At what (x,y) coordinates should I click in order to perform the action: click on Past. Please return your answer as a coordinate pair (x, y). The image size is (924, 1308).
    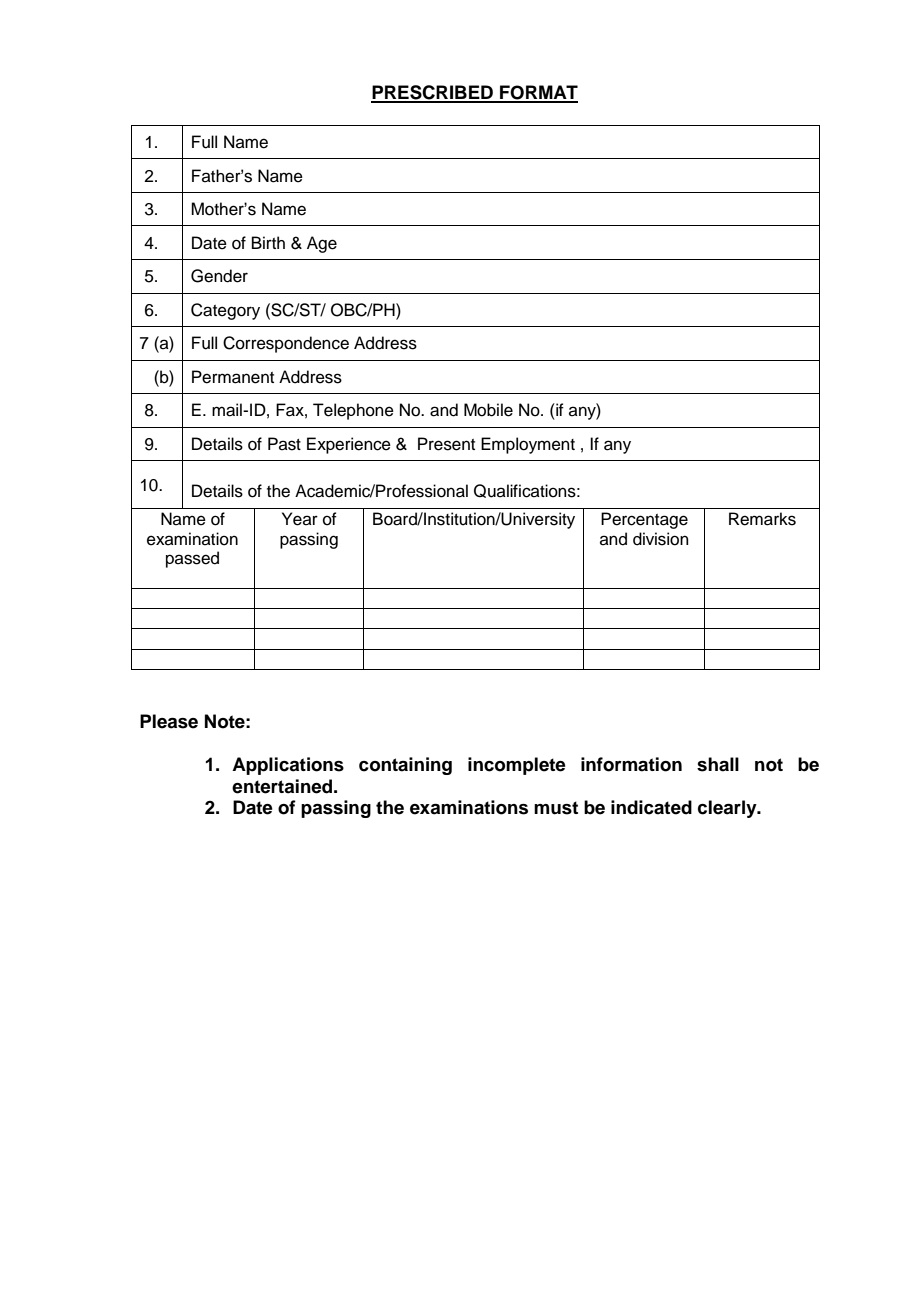
    Looking at the image, I should click on (284, 444).
